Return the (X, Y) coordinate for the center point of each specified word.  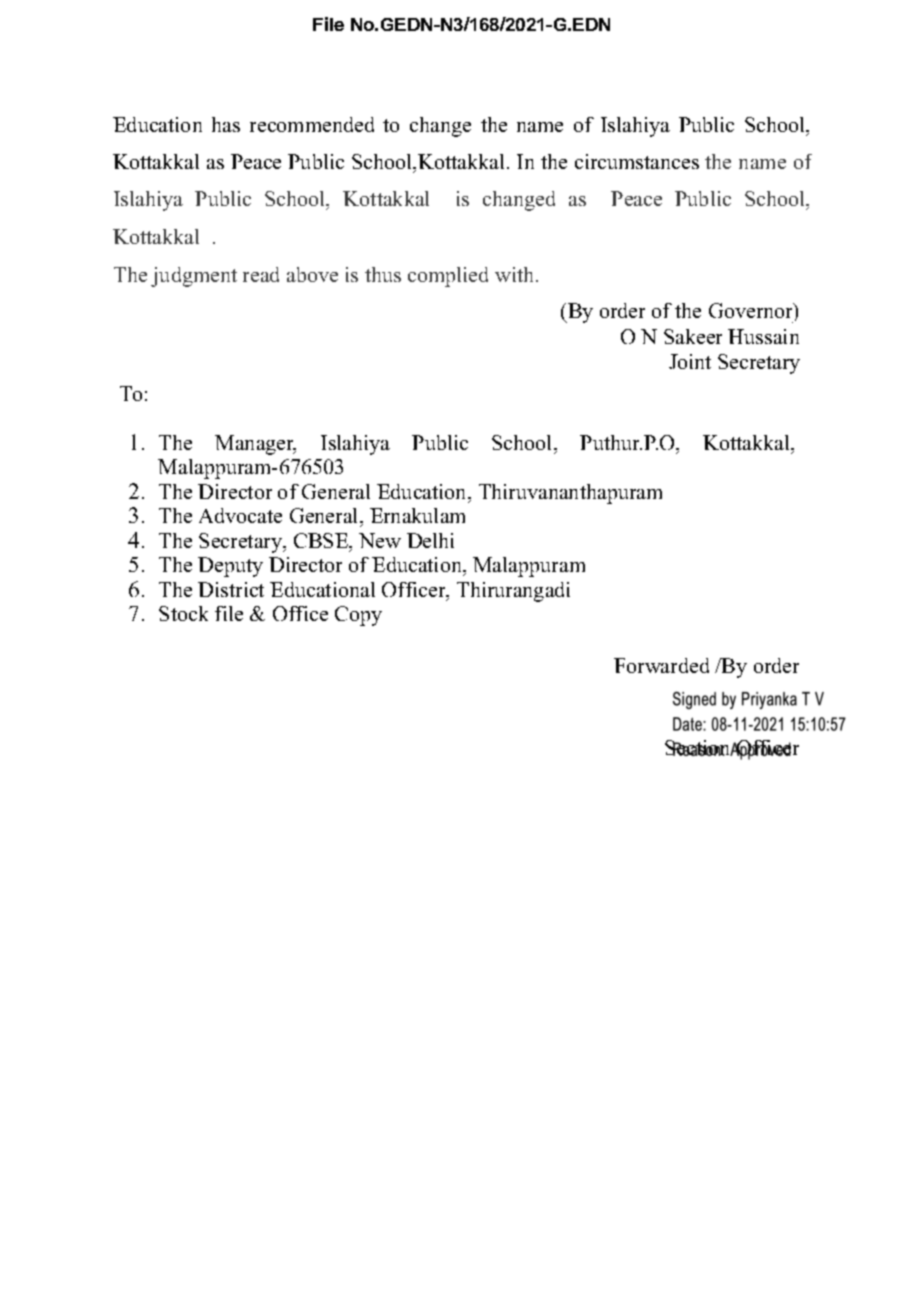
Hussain (763, 336)
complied (448, 277)
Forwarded (661, 665)
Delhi (430, 540)
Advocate (240, 515)
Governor (752, 310)
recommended (312, 124)
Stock (183, 613)
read (261, 274)
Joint (690, 361)
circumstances (637, 161)
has (226, 124)
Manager (255, 445)
